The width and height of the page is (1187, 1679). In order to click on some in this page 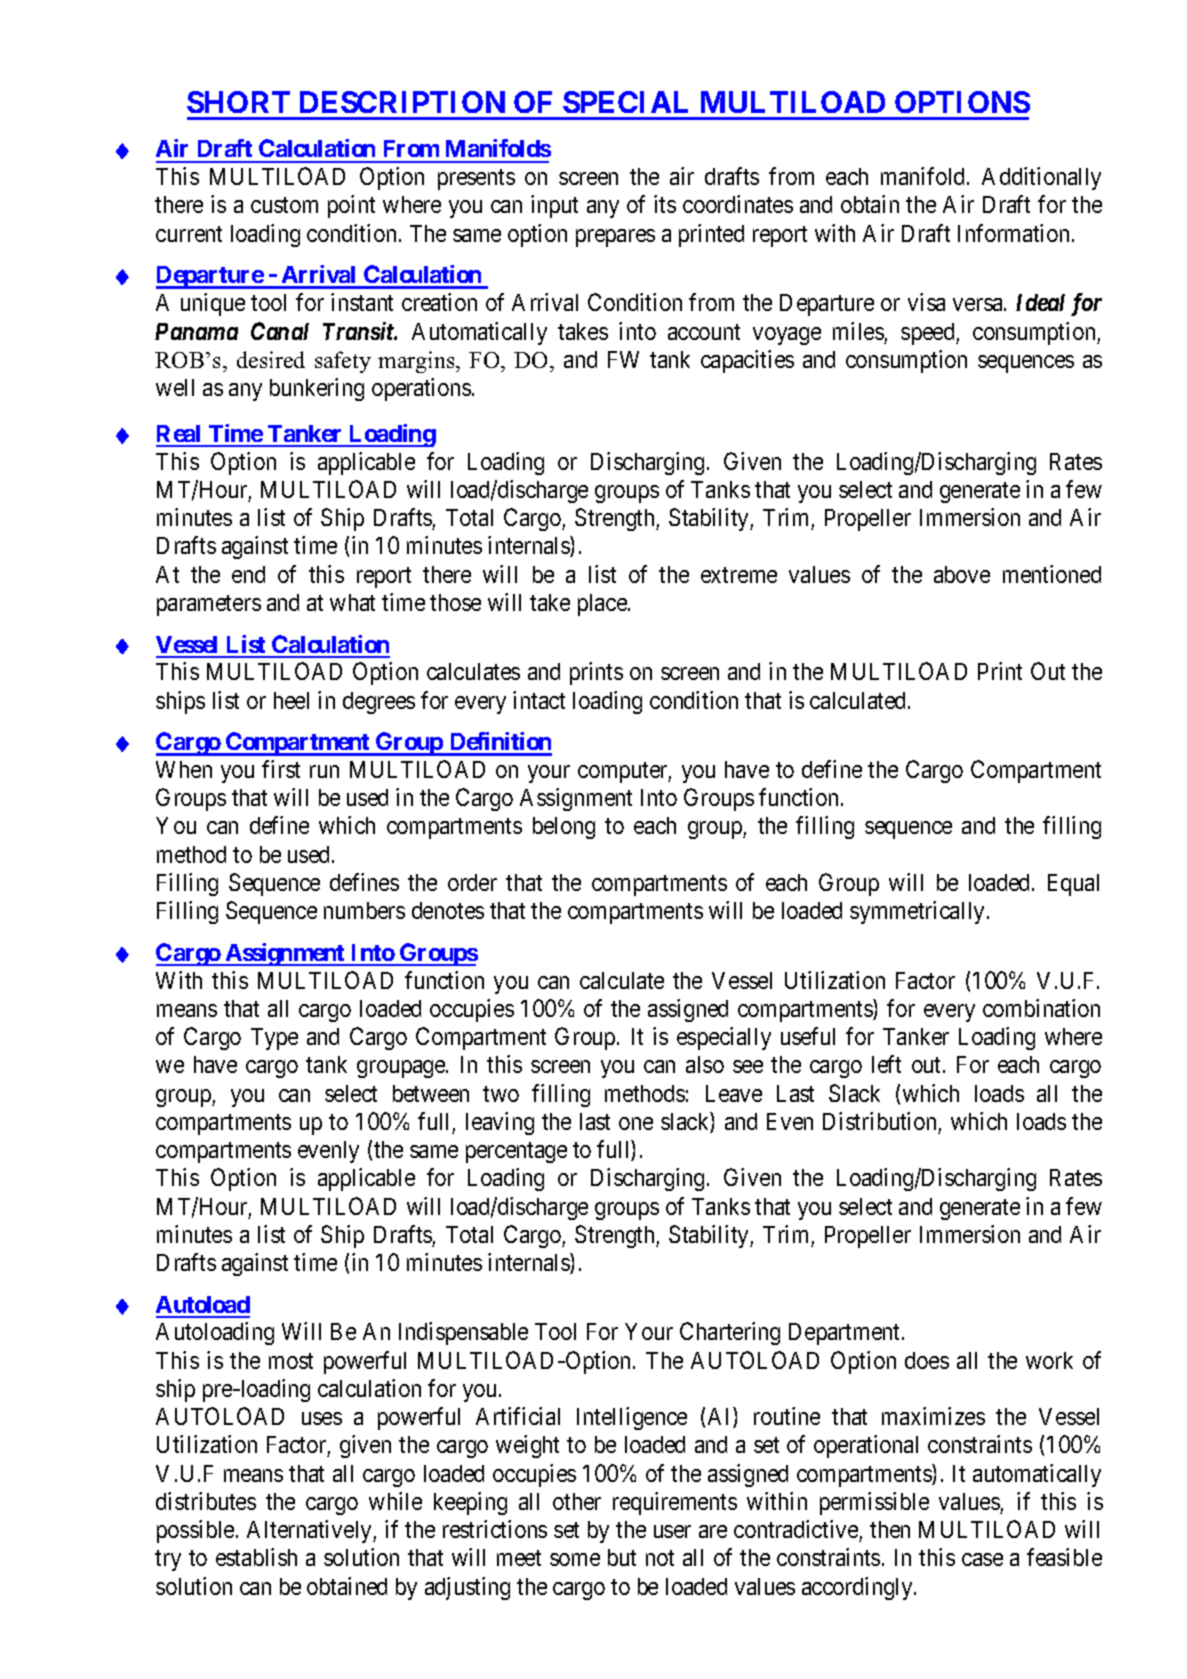, I will do `click(575, 1559)`.
